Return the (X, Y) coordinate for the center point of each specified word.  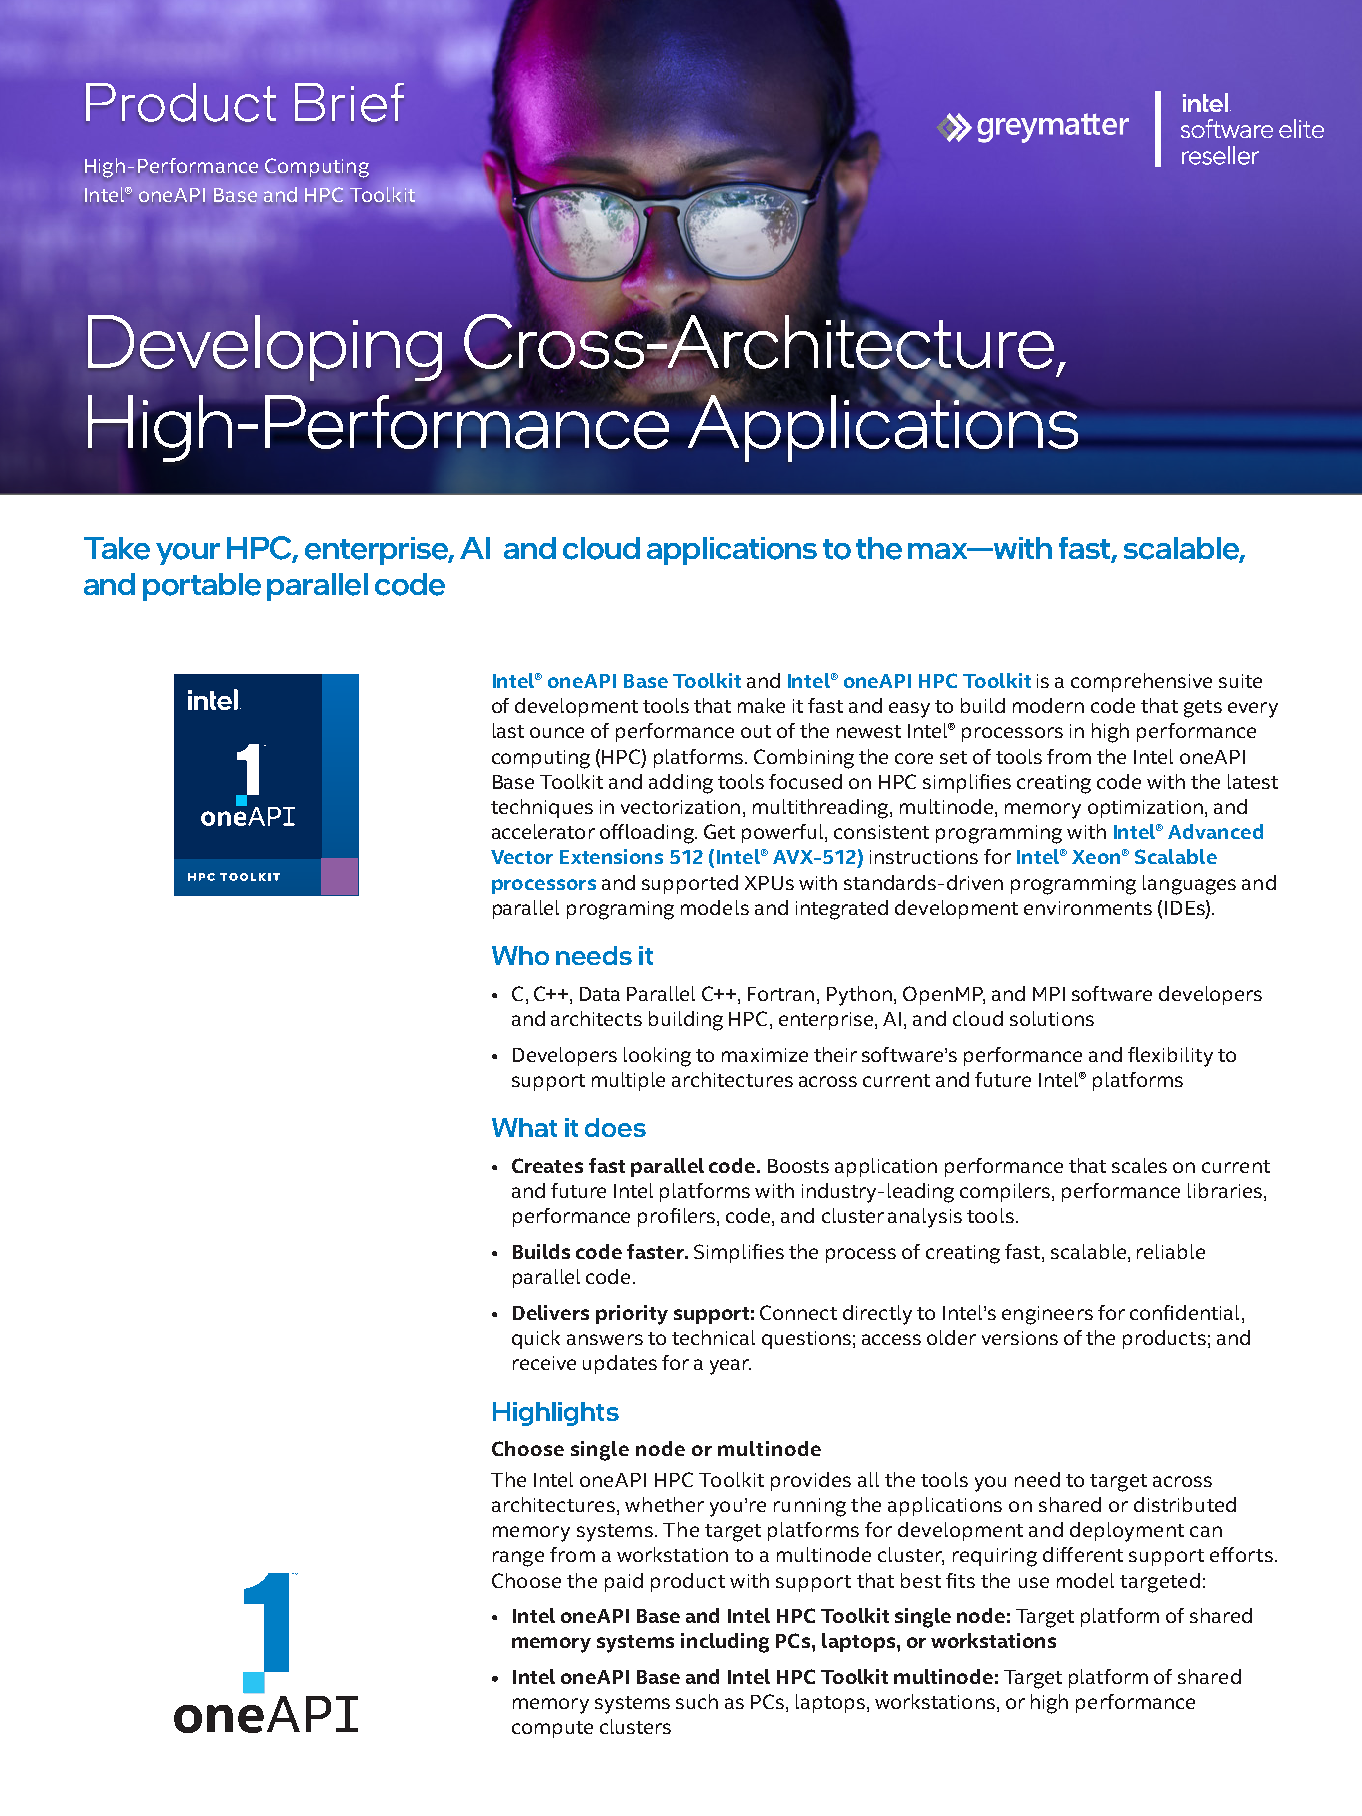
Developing (265, 349)
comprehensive (1141, 682)
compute (552, 1729)
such (697, 1701)
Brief (349, 102)
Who (520, 955)
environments (1088, 908)
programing (620, 910)
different (1083, 1554)
